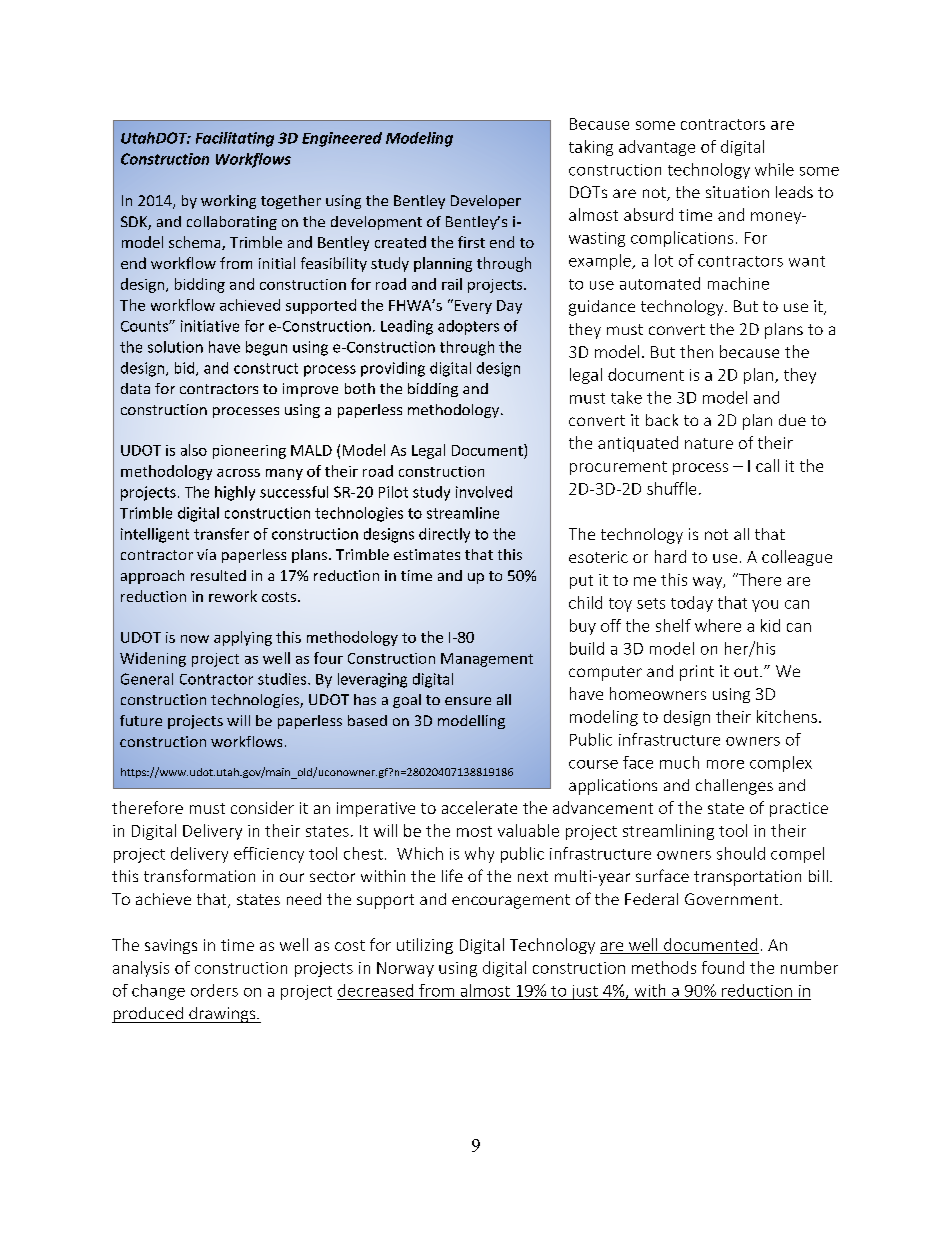  What do you see at coordinates (486, 202) in the image?
I see `Developer` at bounding box center [486, 202].
